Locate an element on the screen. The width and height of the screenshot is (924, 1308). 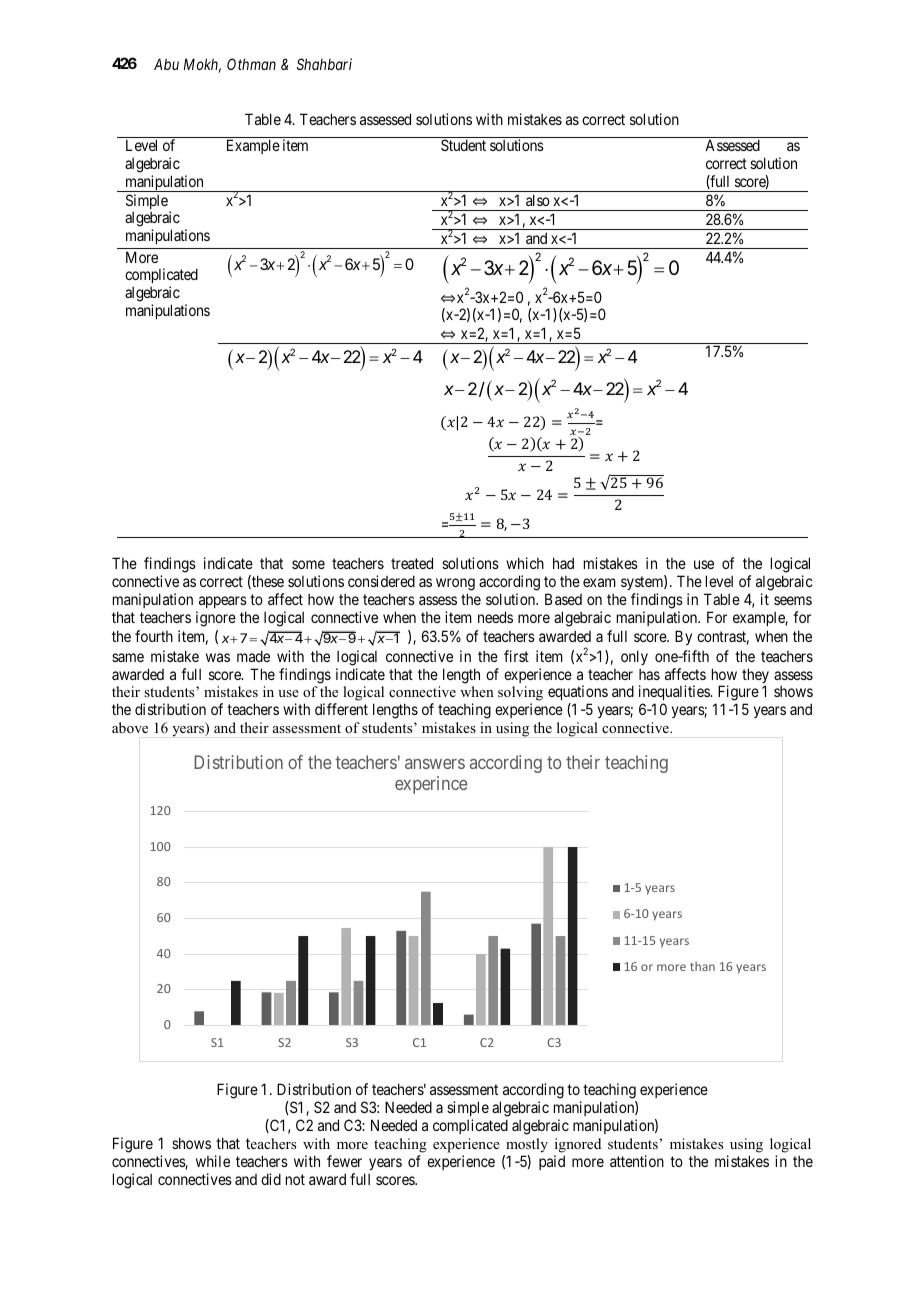
mostly is located at coordinates (527, 1145).
